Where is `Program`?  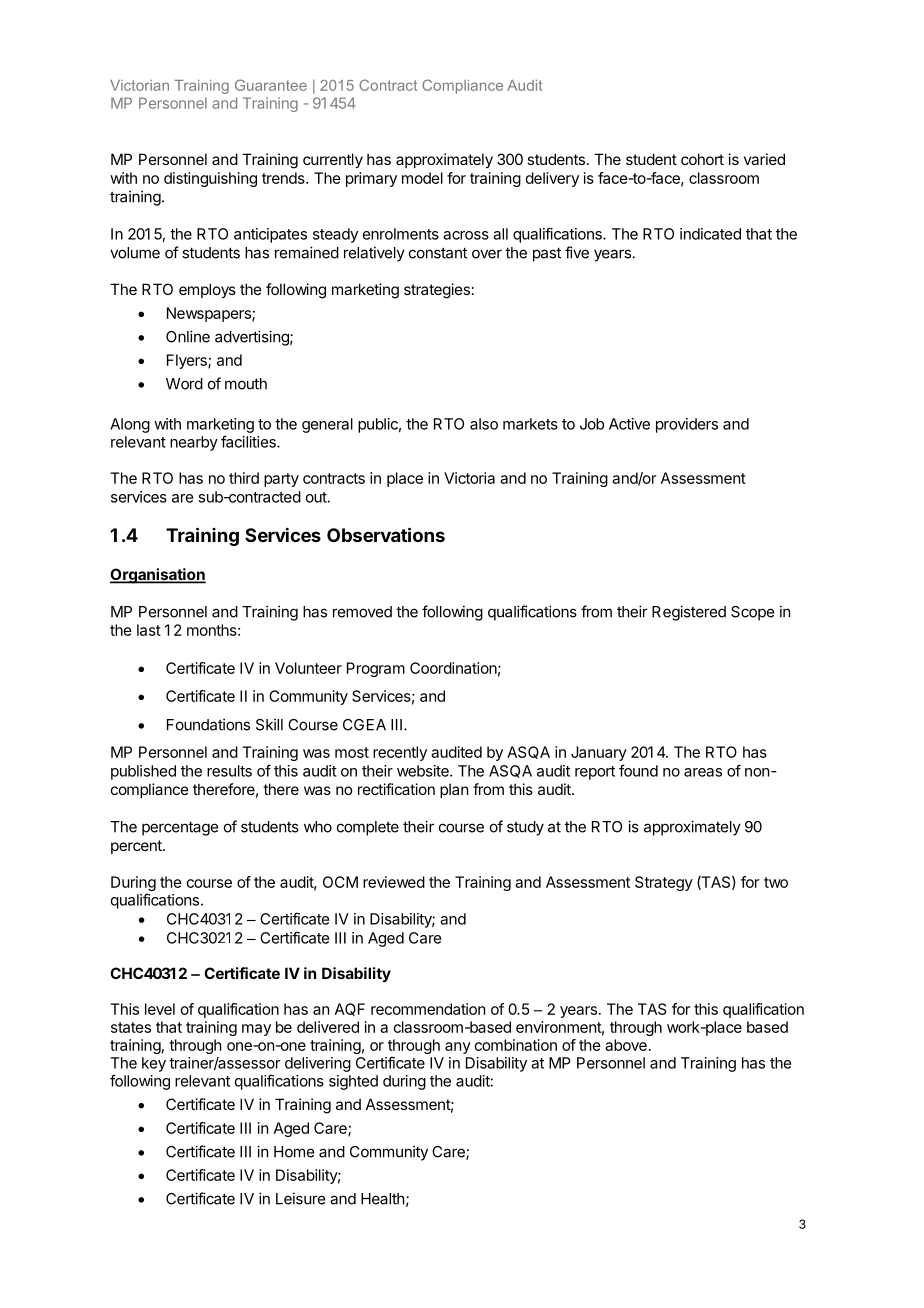 Program is located at coordinates (376, 669).
